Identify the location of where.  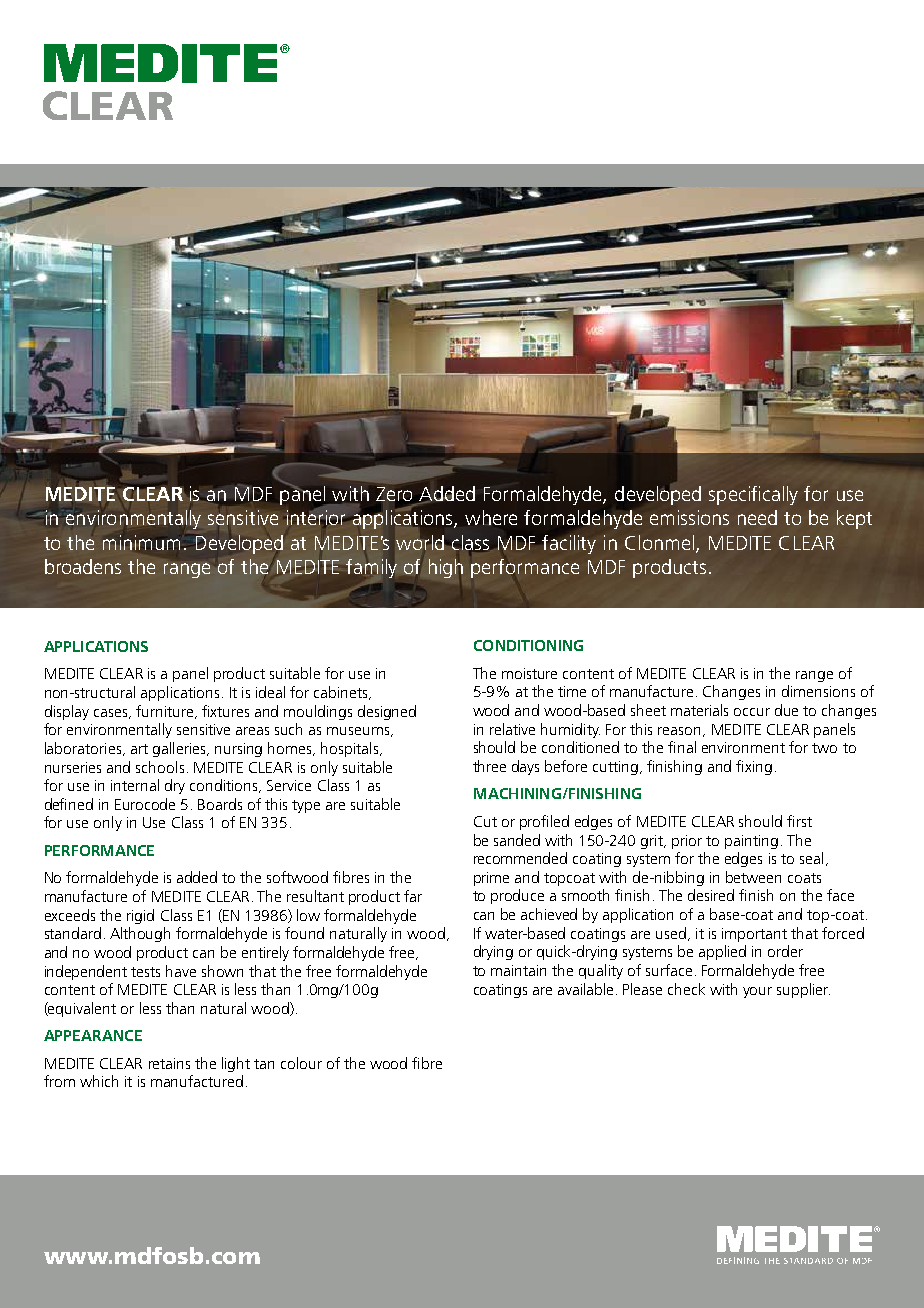
(491, 517).
